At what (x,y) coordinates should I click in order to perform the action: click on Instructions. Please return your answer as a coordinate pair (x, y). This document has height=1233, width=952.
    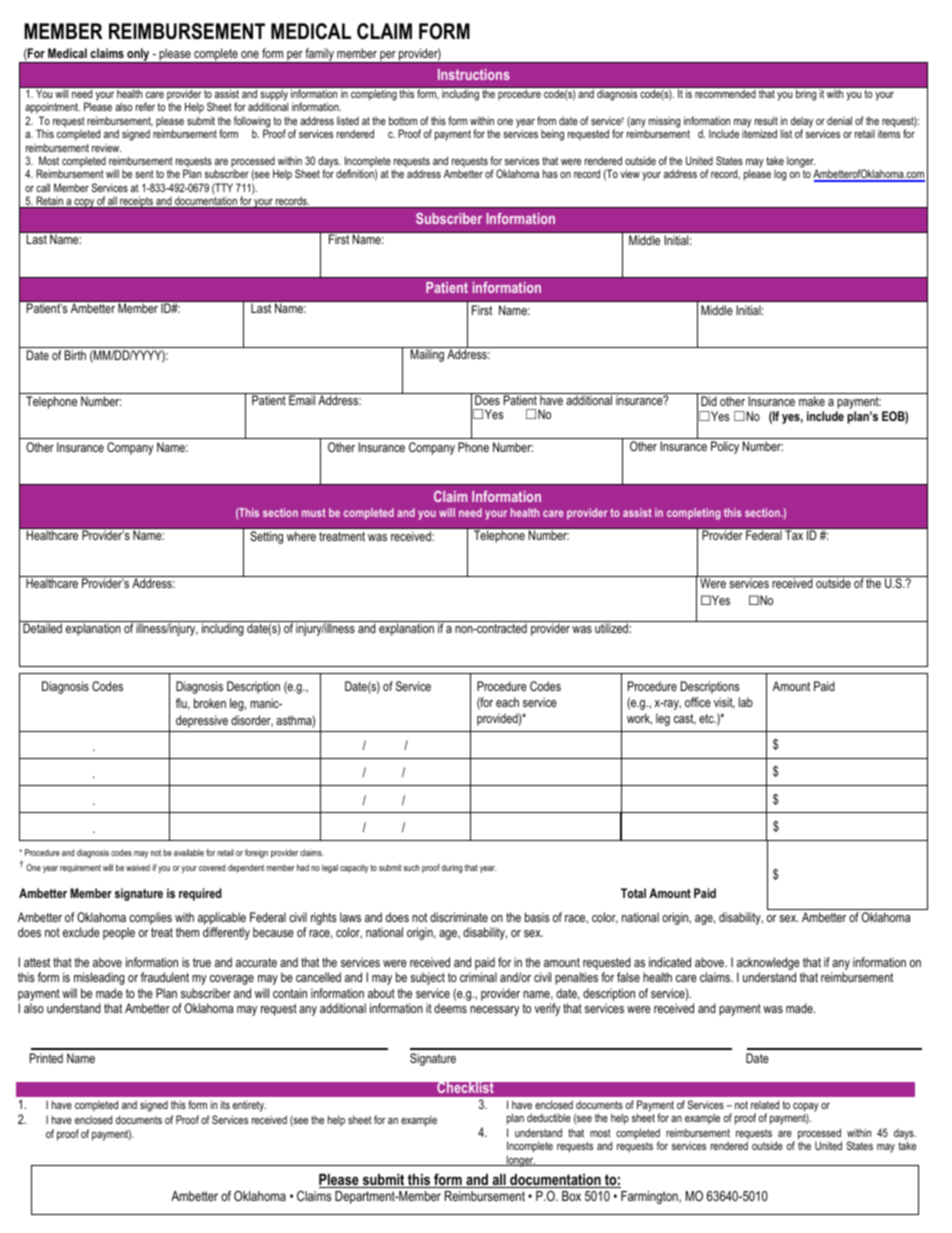
    Looking at the image, I should click on (474, 74).
